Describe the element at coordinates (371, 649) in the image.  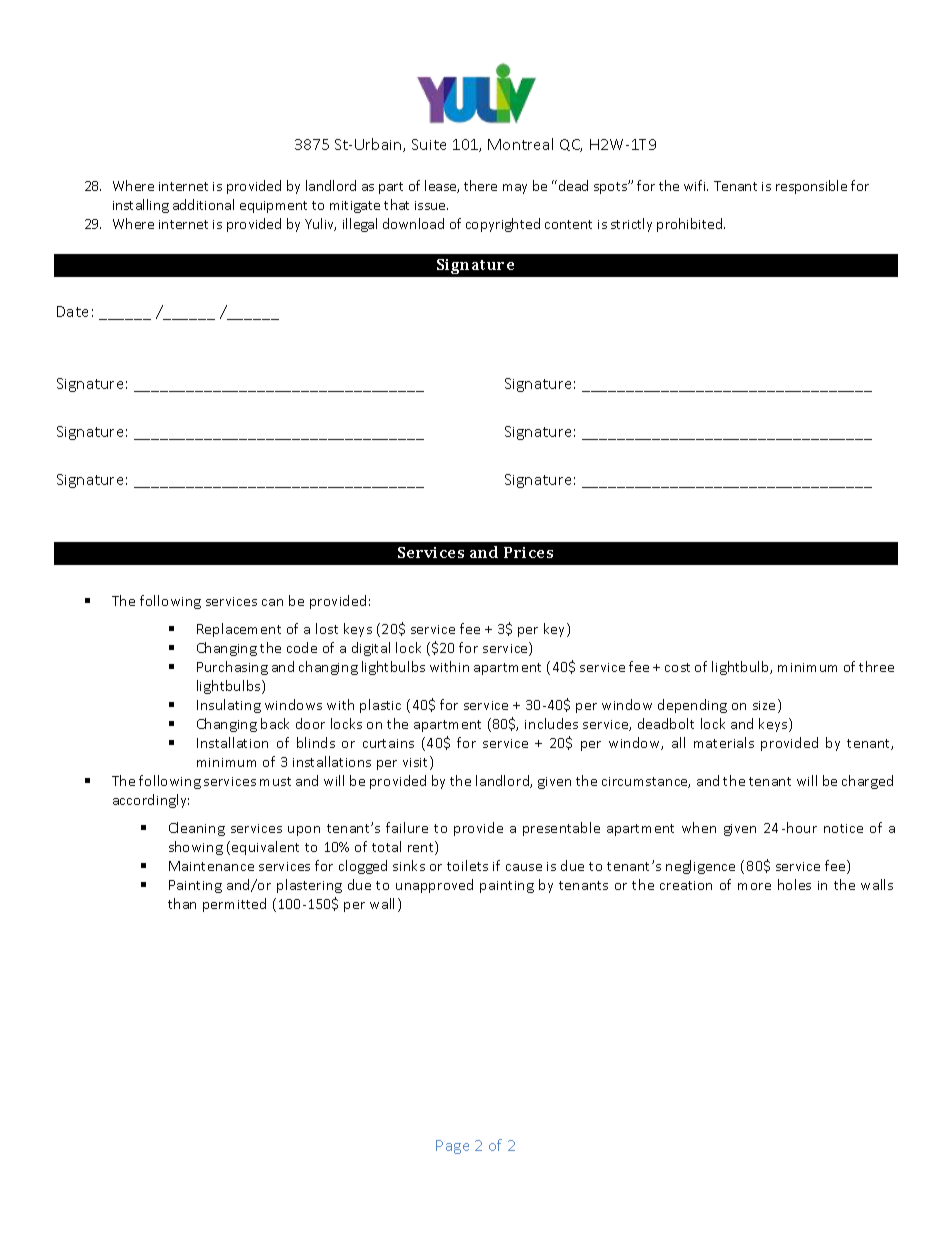
I see `digital` at that location.
